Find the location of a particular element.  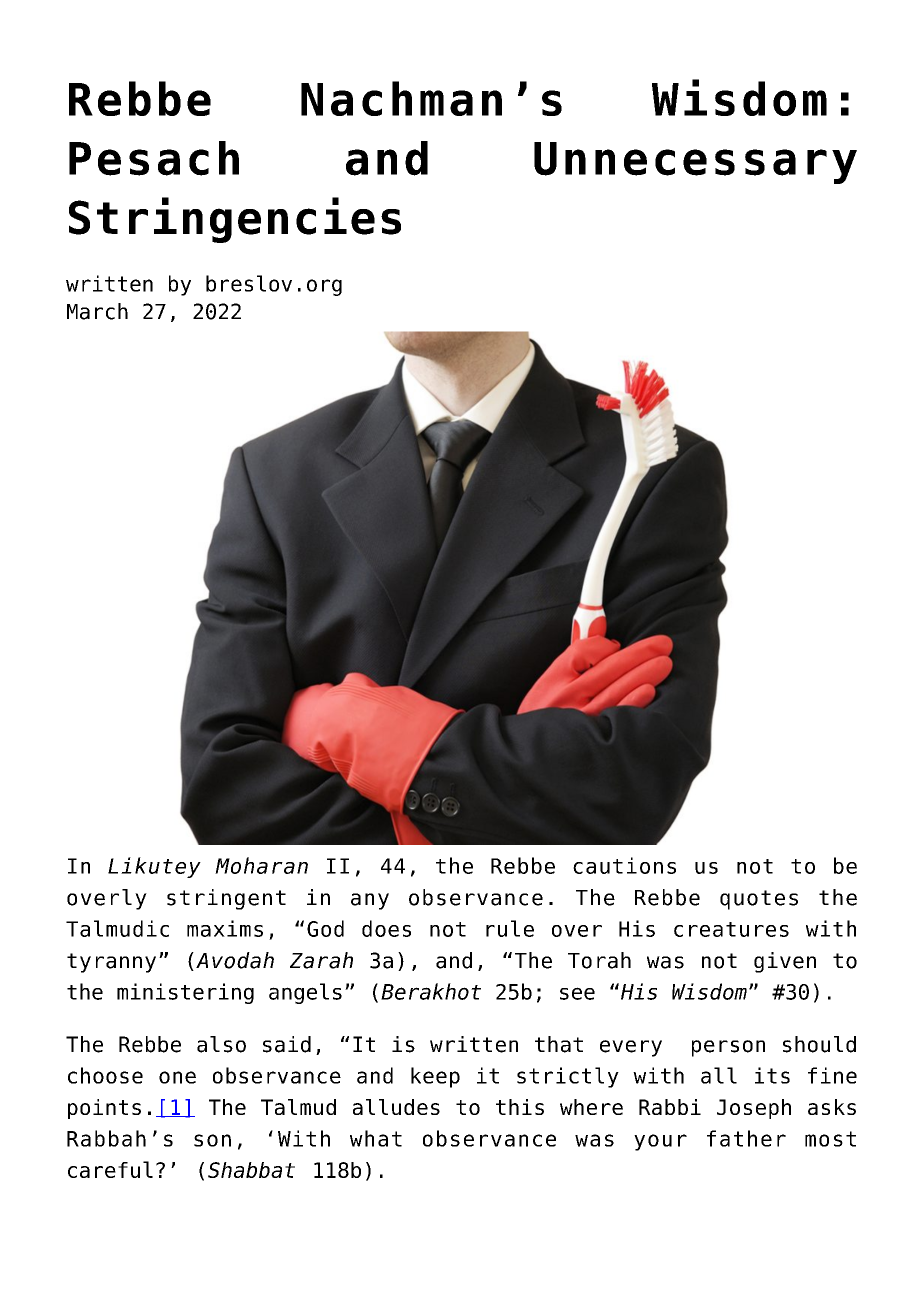

Pesach is located at coordinates (154, 158).
